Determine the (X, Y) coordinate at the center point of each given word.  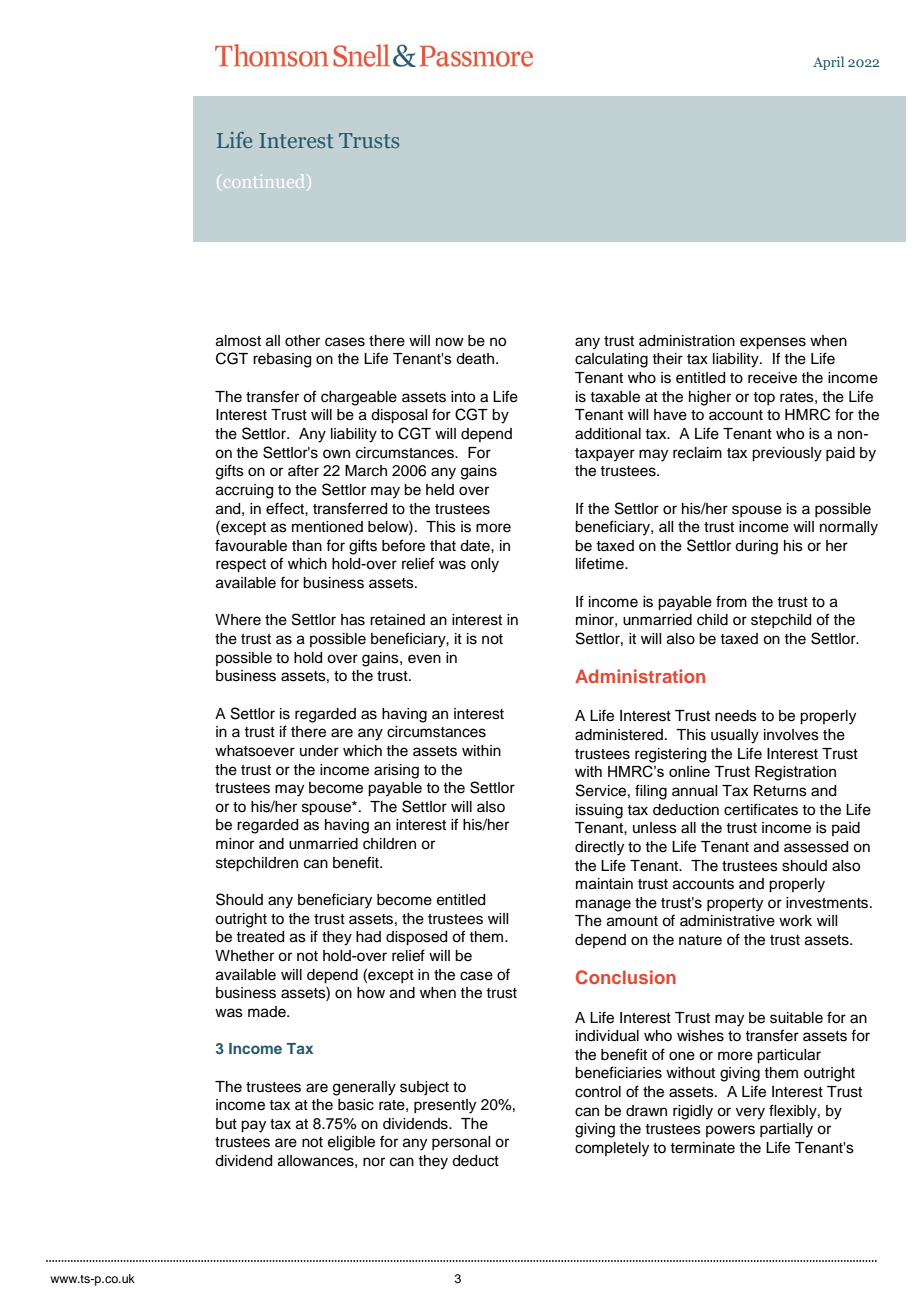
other (302, 341)
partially (786, 1130)
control (598, 1092)
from (731, 601)
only (485, 565)
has (353, 620)
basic (356, 1105)
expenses (773, 343)
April (828, 63)
